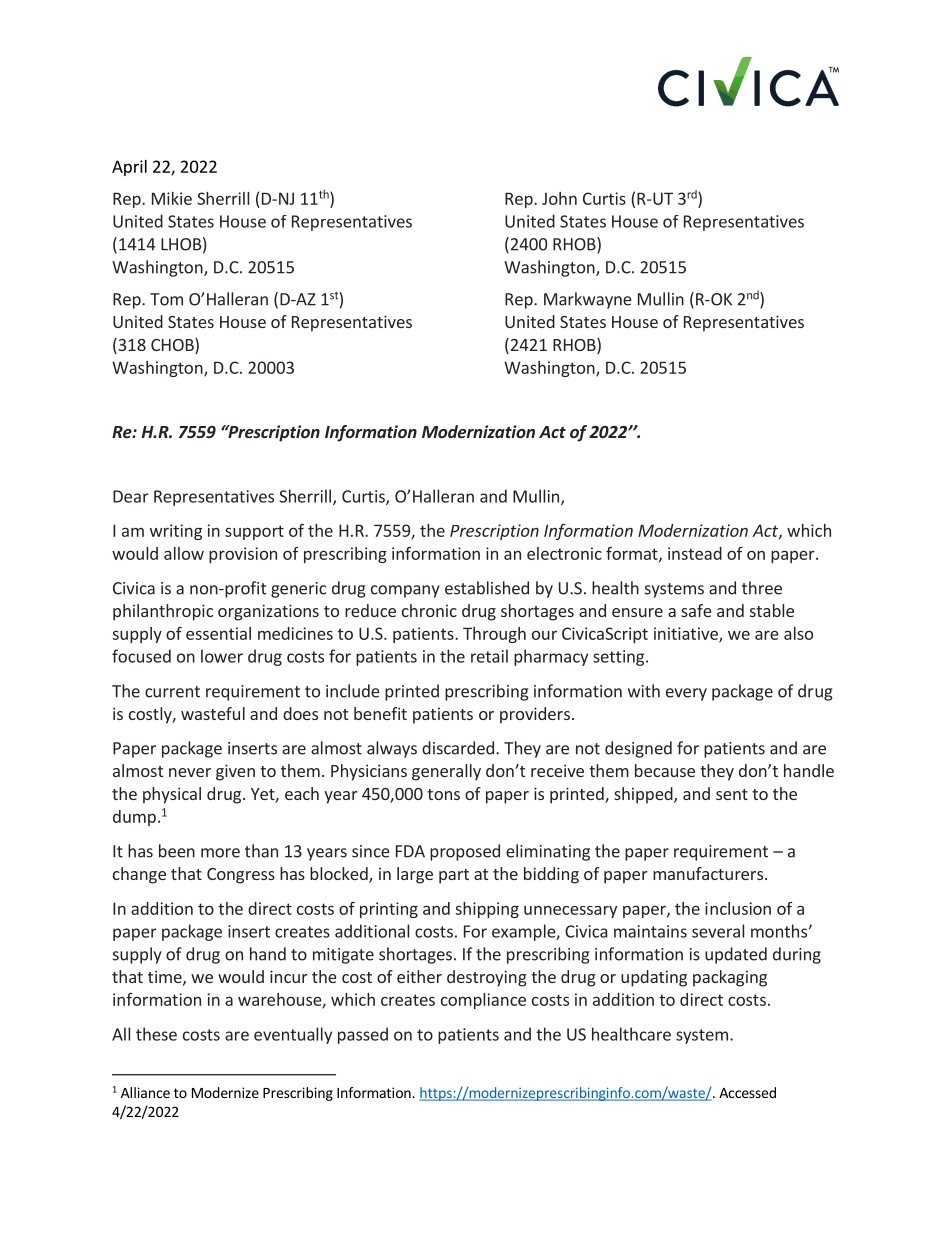 The width and height of the screenshot is (952, 1233). What do you see at coordinates (708, 873) in the screenshot?
I see `manufacturers` at bounding box center [708, 873].
